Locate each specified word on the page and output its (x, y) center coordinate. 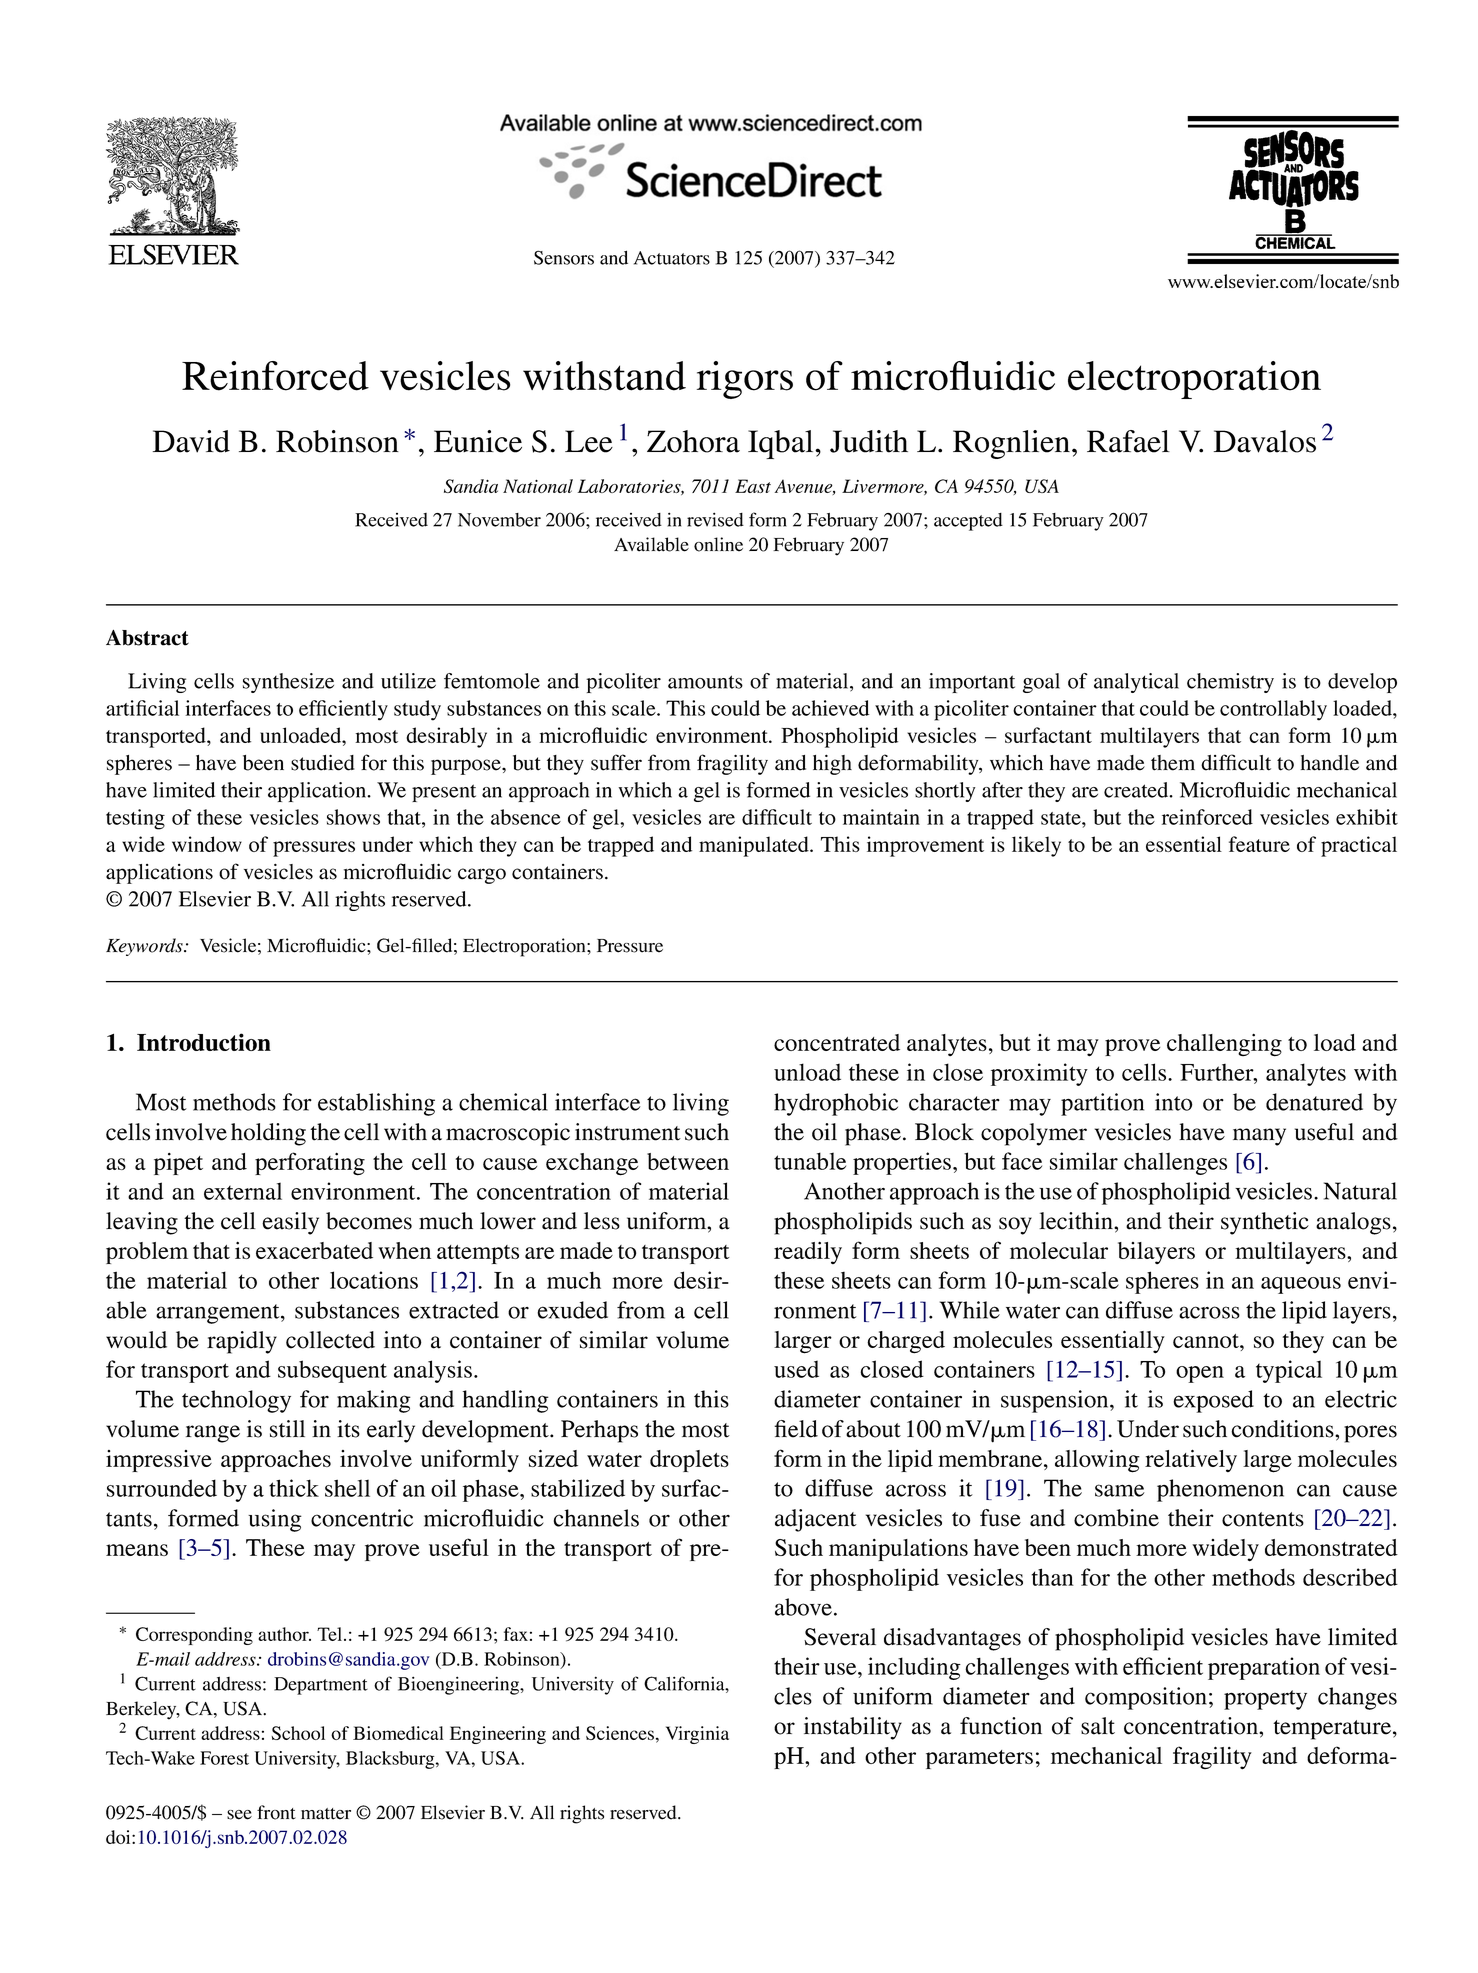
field (796, 1429)
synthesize (288, 683)
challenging (1224, 1045)
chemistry (1230, 683)
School (298, 1733)
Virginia (697, 1735)
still (287, 1429)
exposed (1213, 1401)
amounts (705, 682)
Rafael (1128, 441)
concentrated (837, 1042)
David (191, 441)
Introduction (204, 1042)
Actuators (672, 258)
